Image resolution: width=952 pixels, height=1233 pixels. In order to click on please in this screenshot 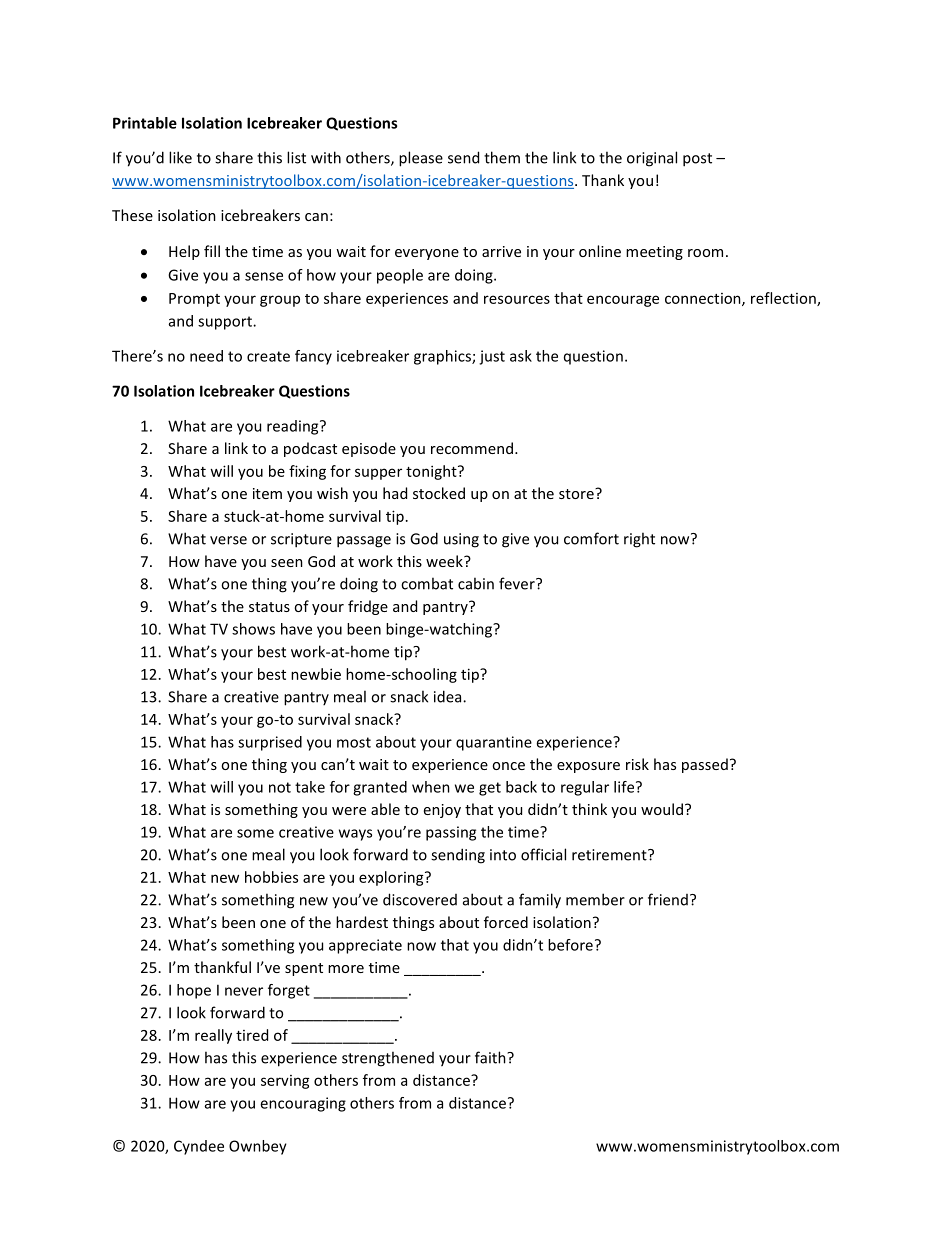, I will do `click(421, 159)`.
